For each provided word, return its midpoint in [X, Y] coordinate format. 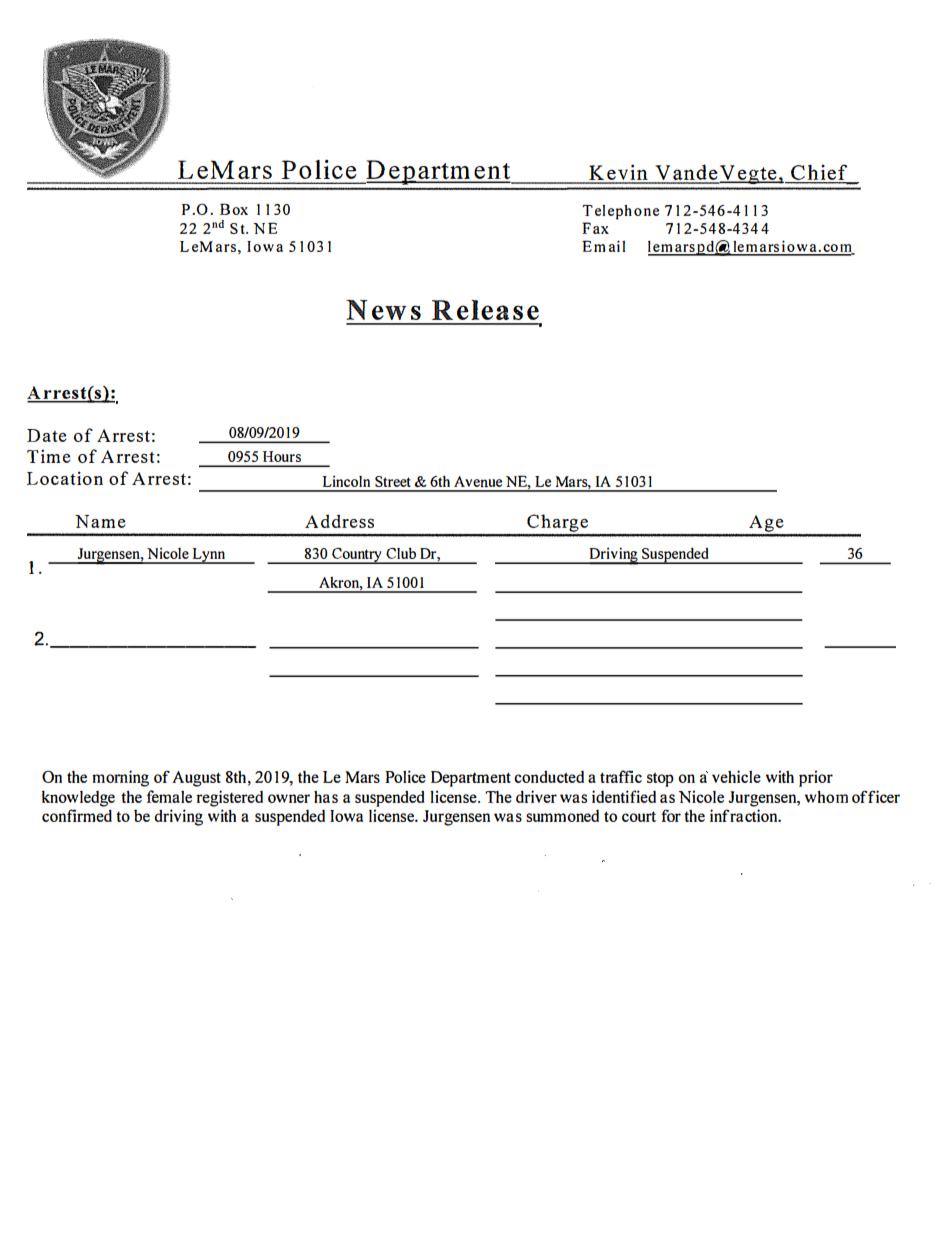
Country [357, 556]
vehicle [736, 776]
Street [393, 481]
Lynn [209, 556]
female [169, 796]
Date [47, 435]
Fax [595, 228]
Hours [282, 456]
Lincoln [346, 481]
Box [234, 209]
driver [536, 796]
